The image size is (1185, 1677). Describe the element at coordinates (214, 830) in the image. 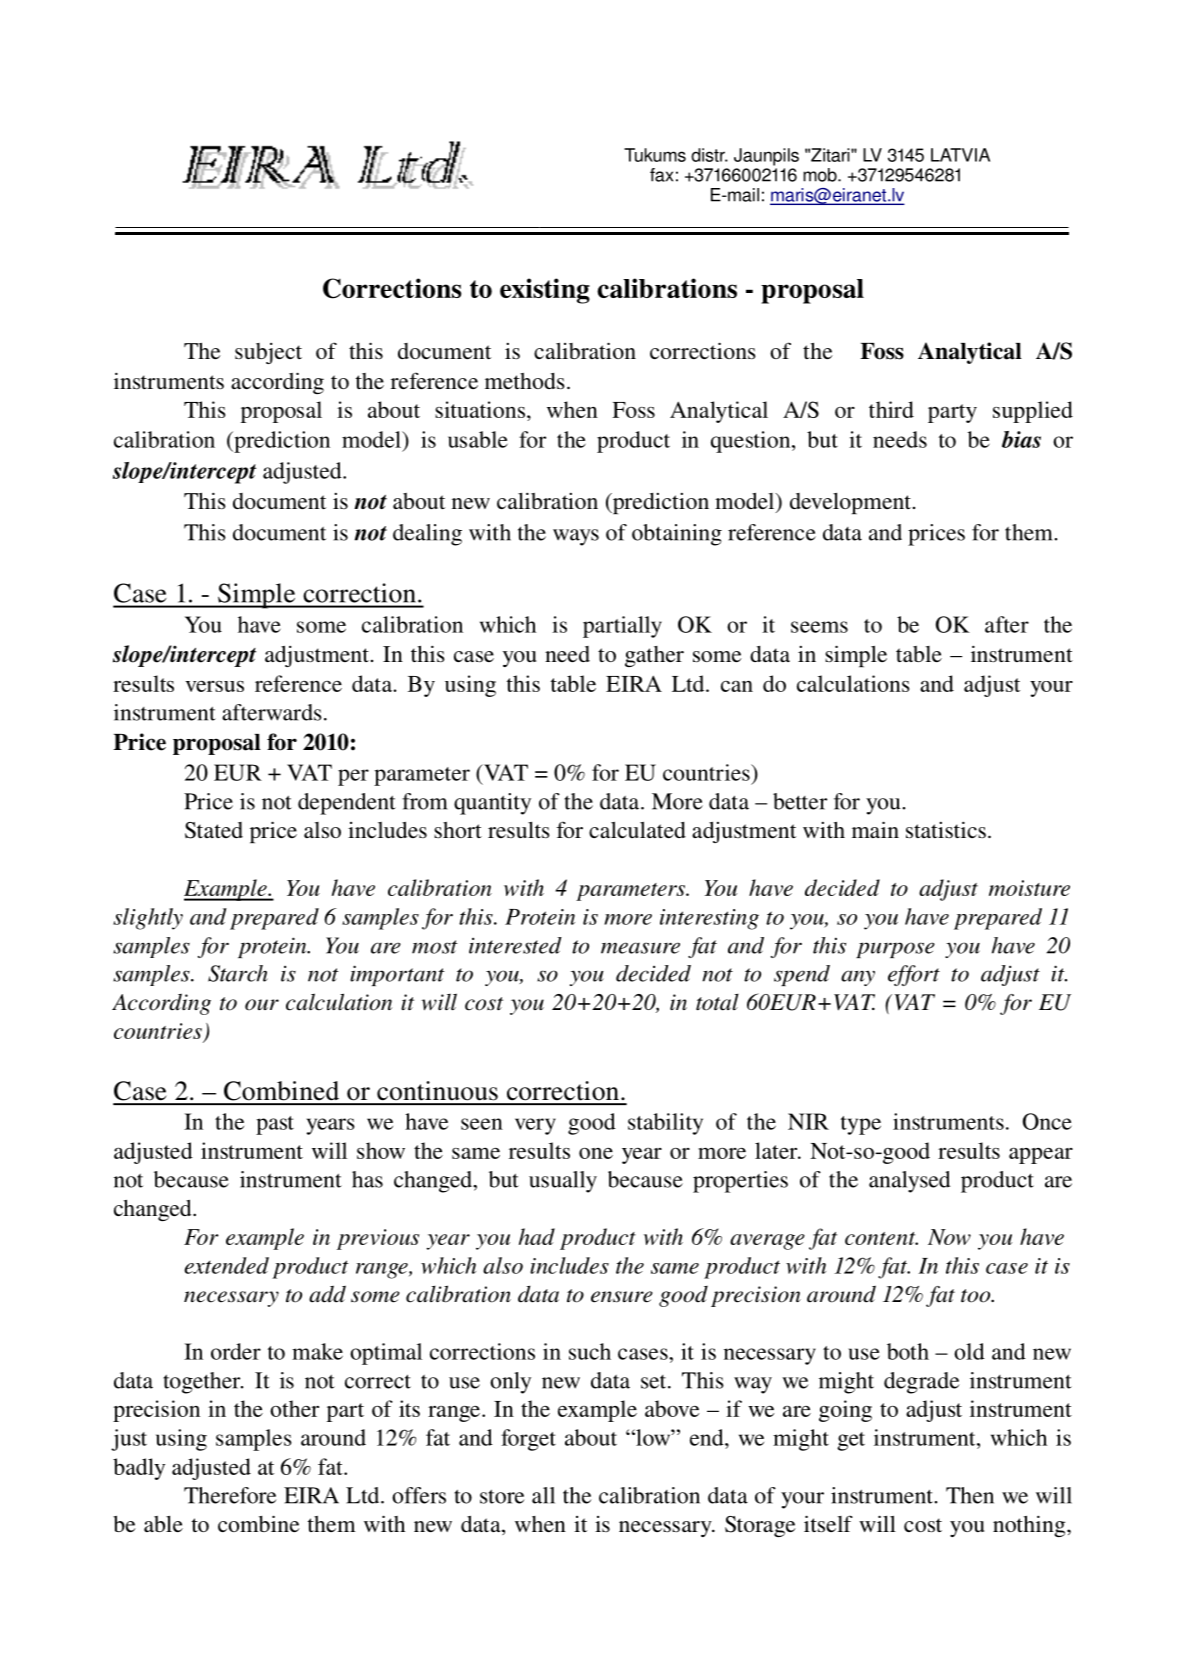

I see `Stated` at that location.
